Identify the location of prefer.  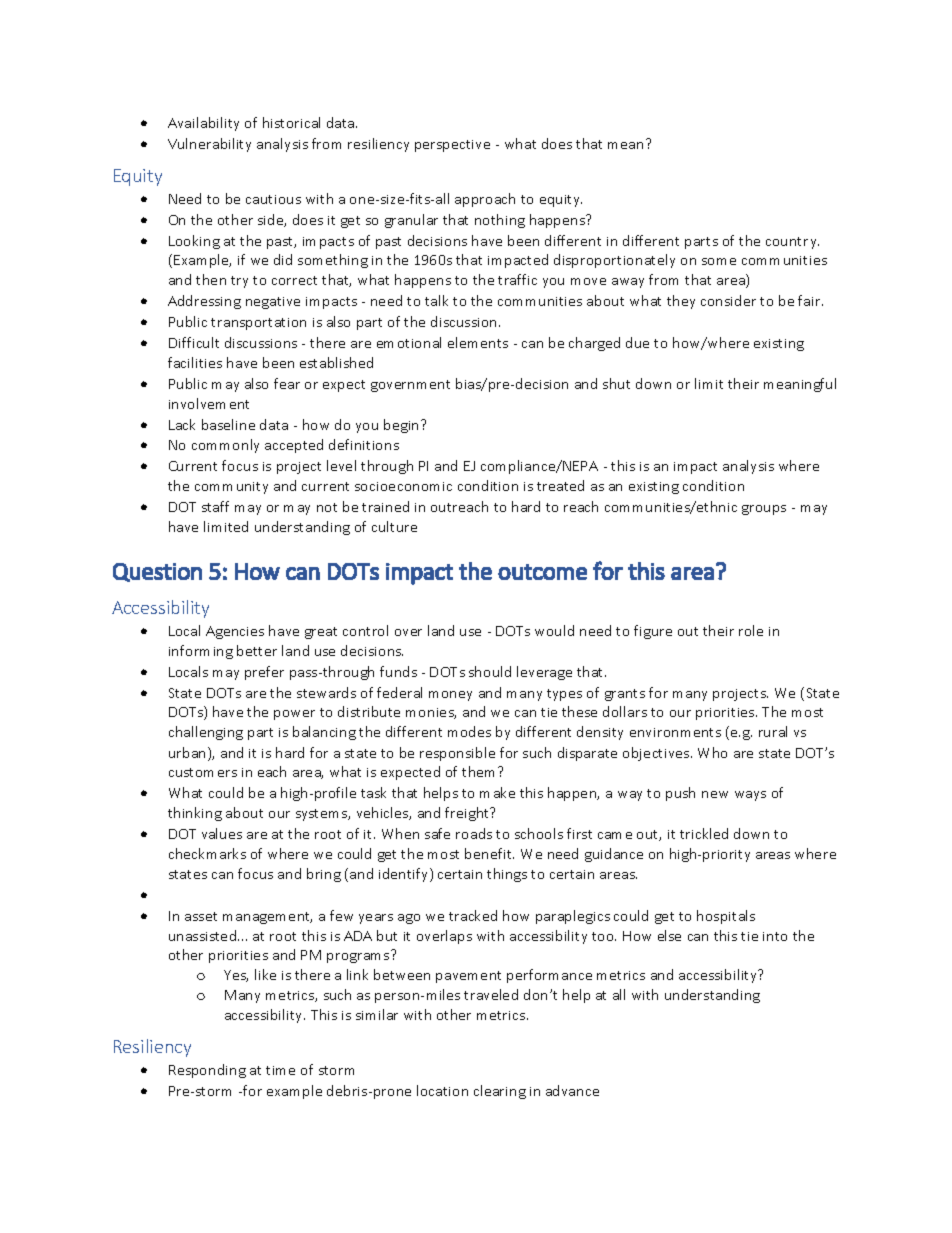
(264, 673).
